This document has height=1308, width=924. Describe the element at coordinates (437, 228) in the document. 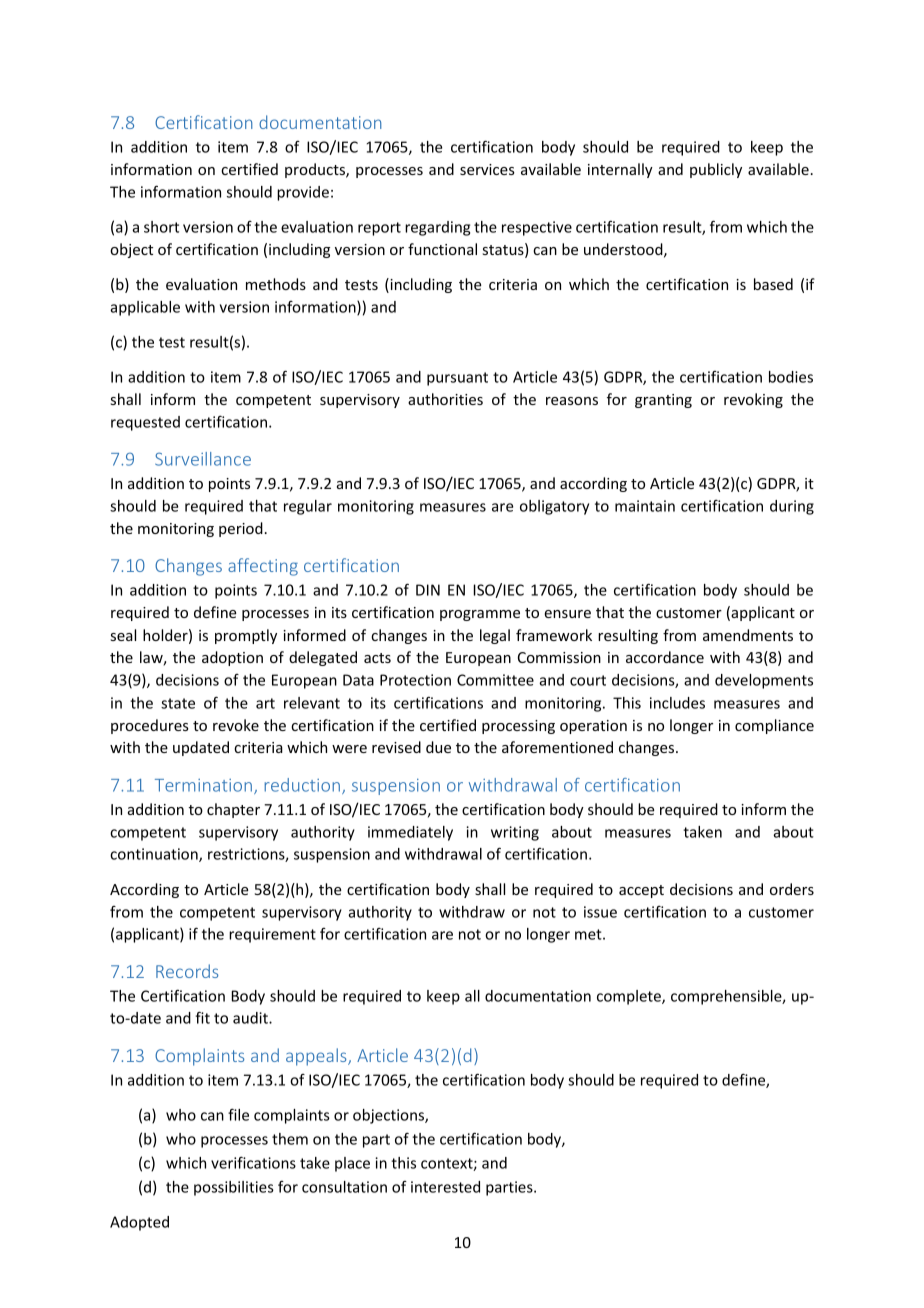

I see `regarding` at that location.
